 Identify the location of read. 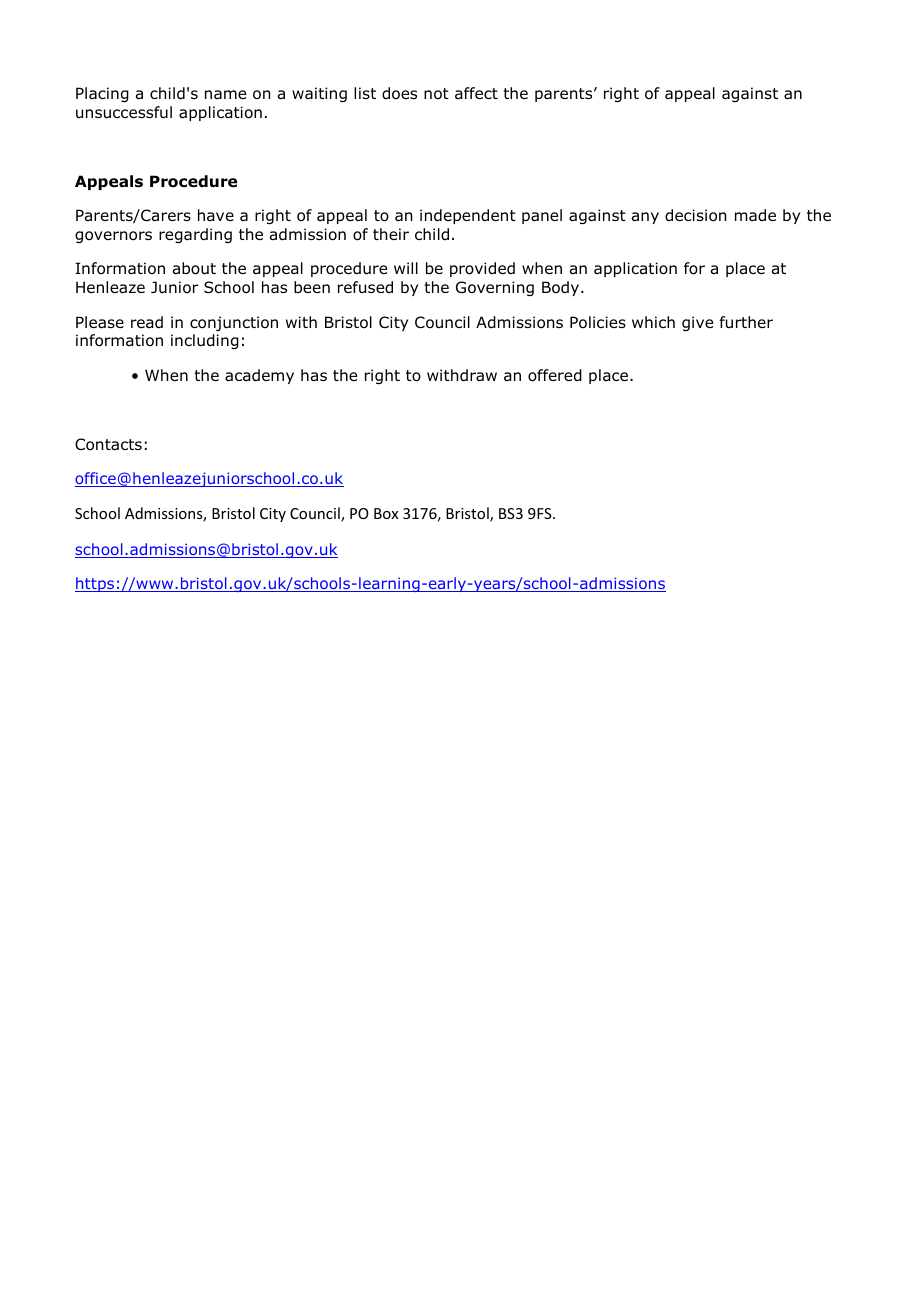
(147, 322).
